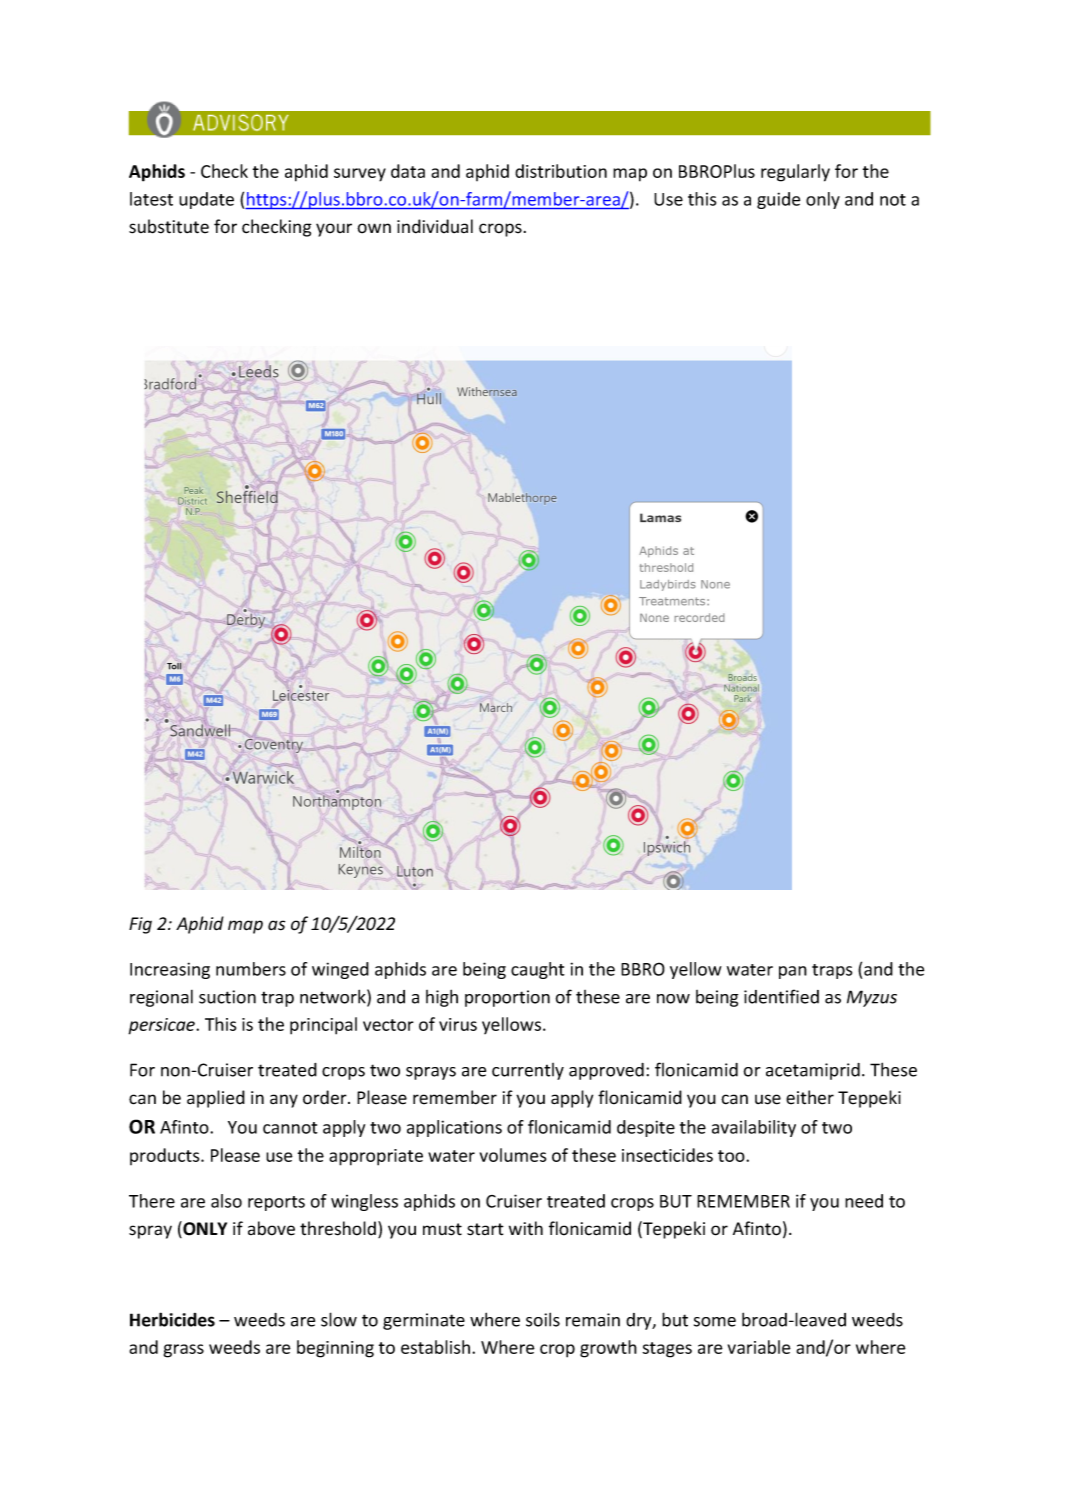  Describe the element at coordinates (793, 972) in the page. I see `pan` at that location.
